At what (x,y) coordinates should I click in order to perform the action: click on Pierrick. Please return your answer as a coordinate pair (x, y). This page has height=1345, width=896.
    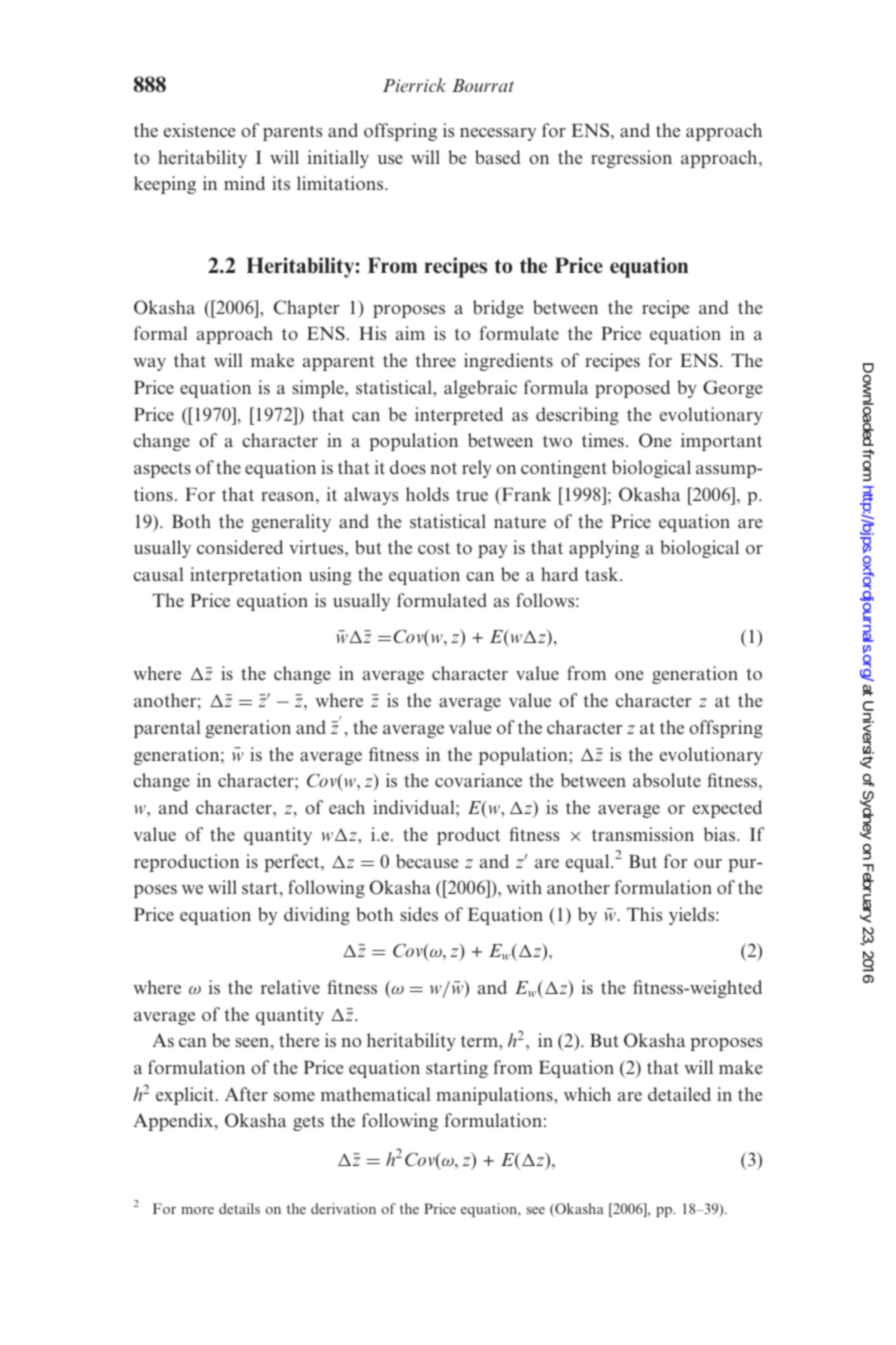
    Looking at the image, I should click on (415, 85).
